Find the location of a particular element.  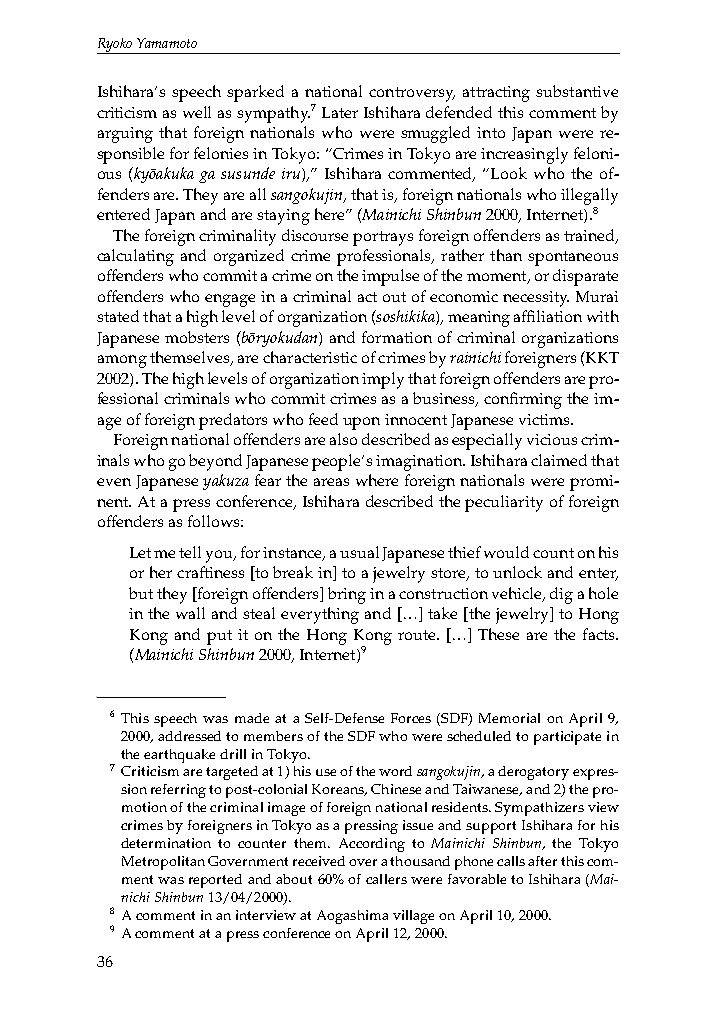

Yamamoto is located at coordinates (167, 43).
